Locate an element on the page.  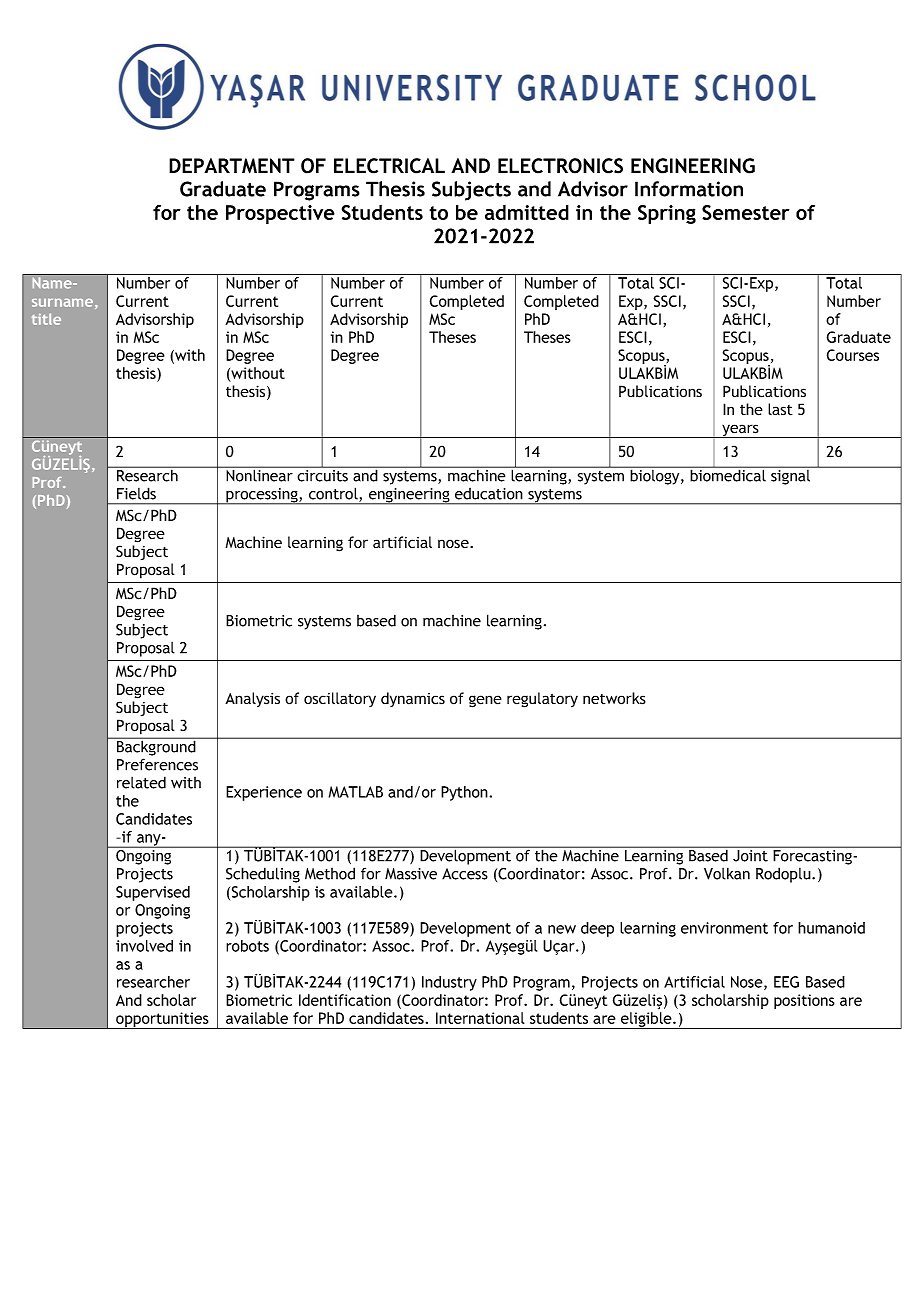
opportunities is located at coordinates (162, 1020).
